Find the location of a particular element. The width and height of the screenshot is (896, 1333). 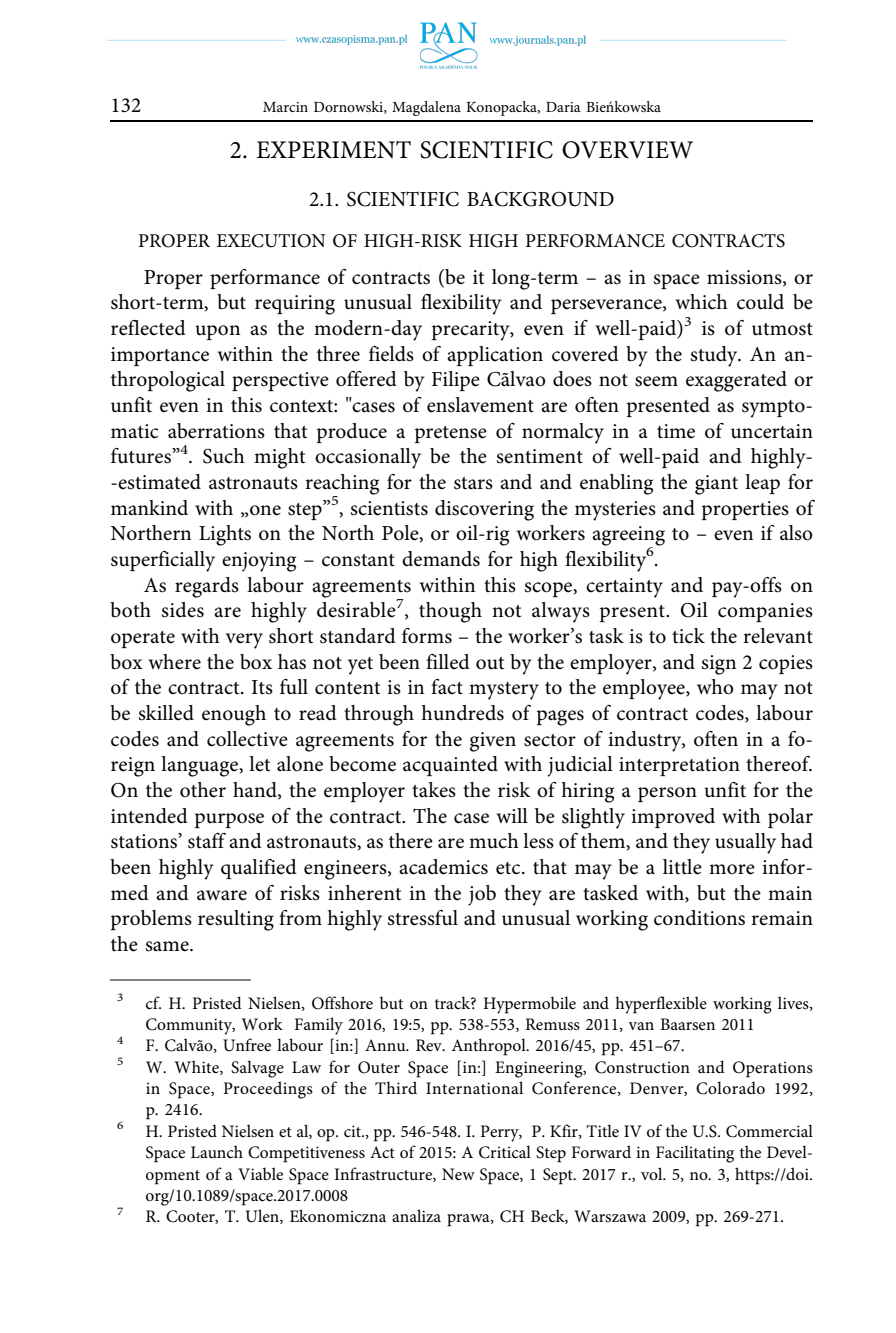

very is located at coordinates (244, 641).
